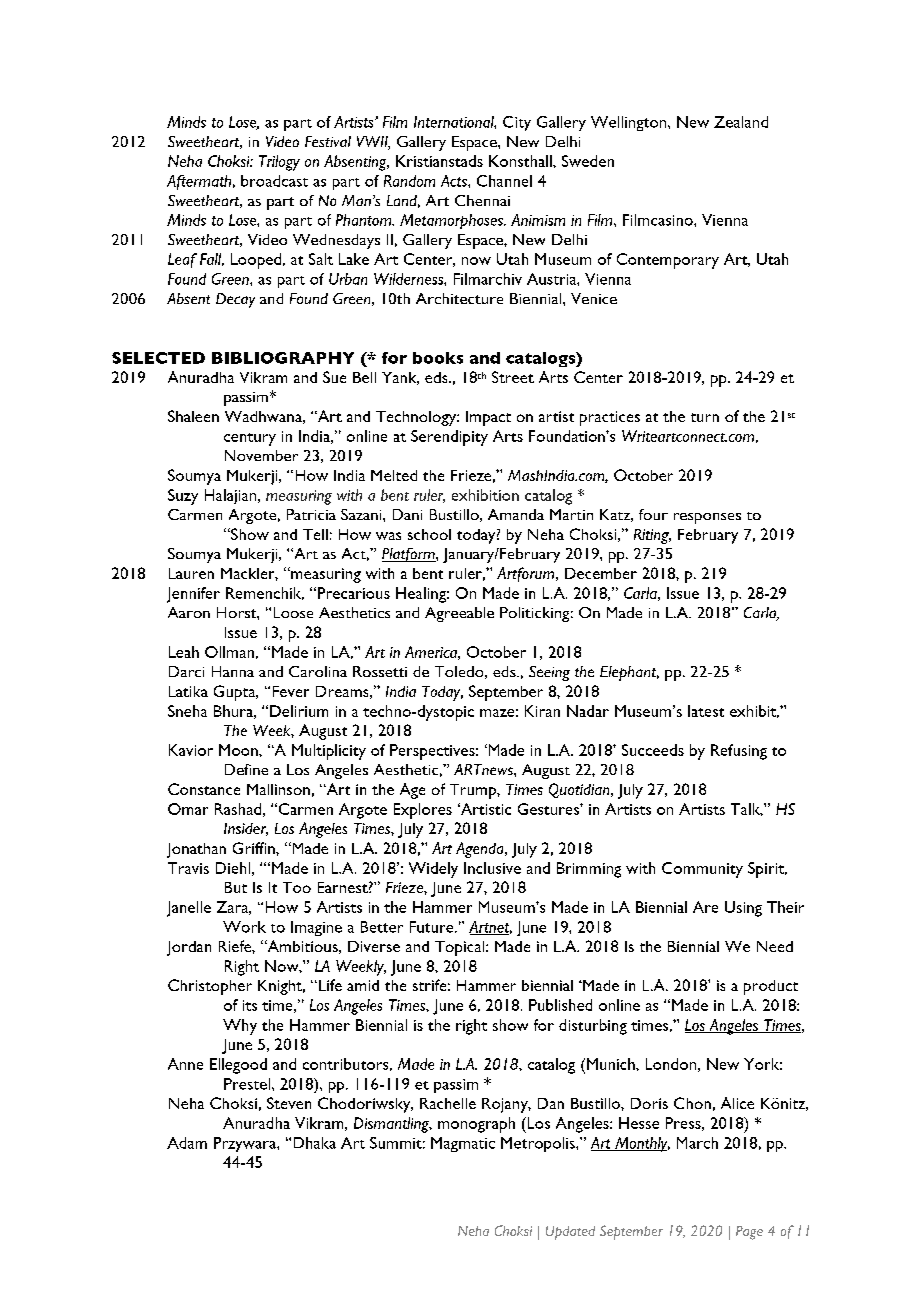 This screenshot has width=924, height=1308. Describe the element at coordinates (481, 850) in the screenshot. I see `Agenda` at that location.
